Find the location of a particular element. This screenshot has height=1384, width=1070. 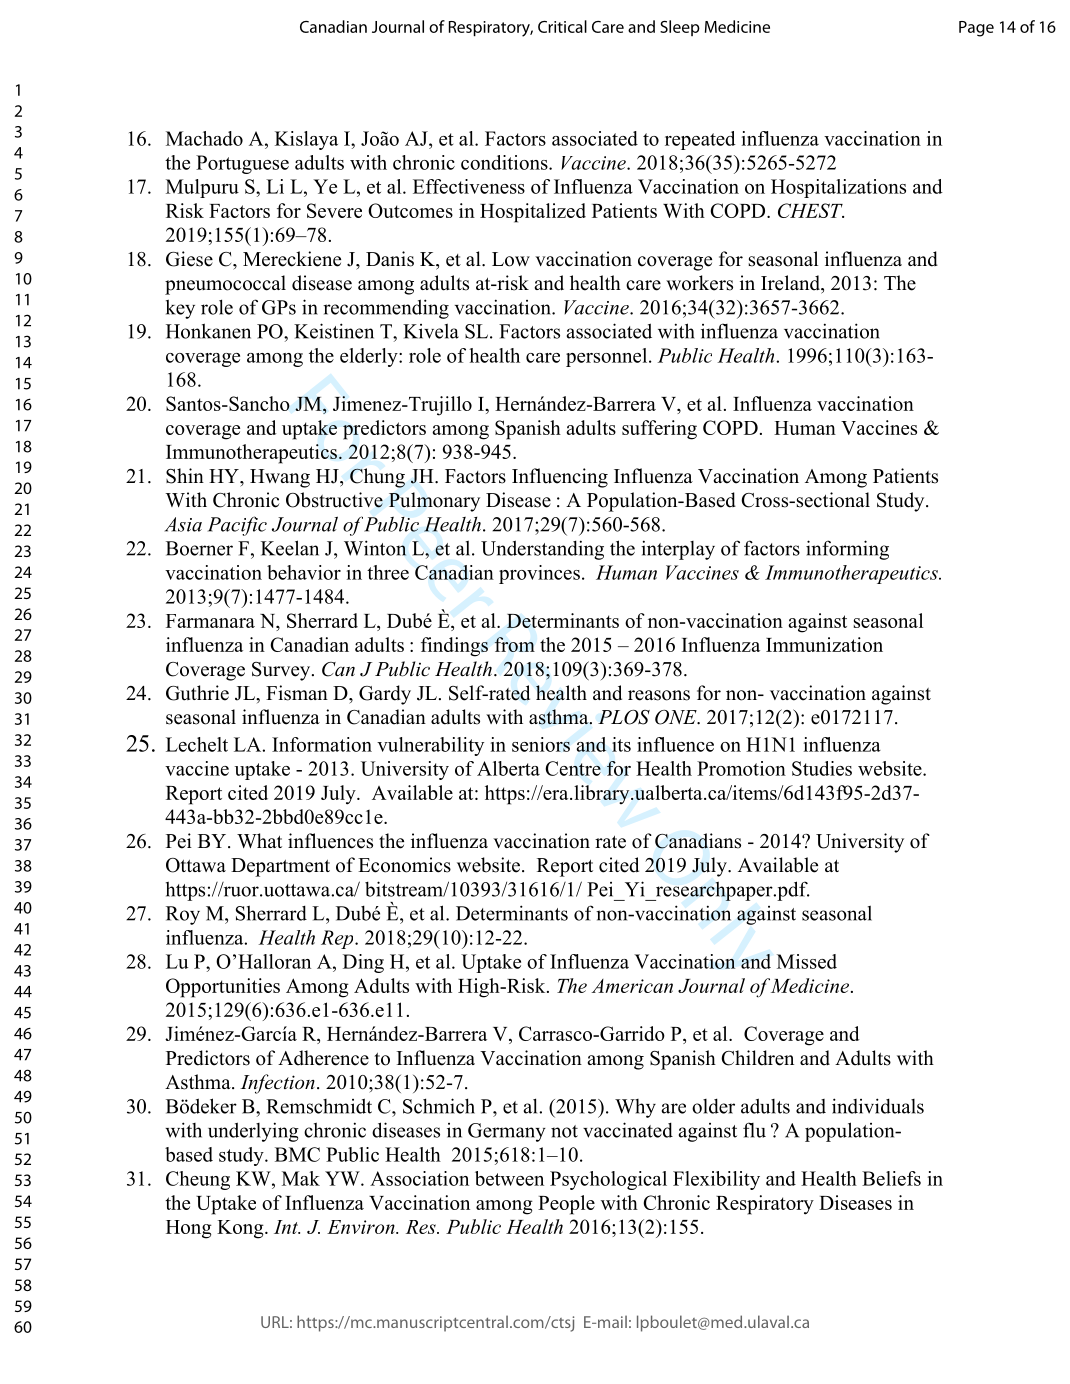

Mak is located at coordinates (301, 1178).
